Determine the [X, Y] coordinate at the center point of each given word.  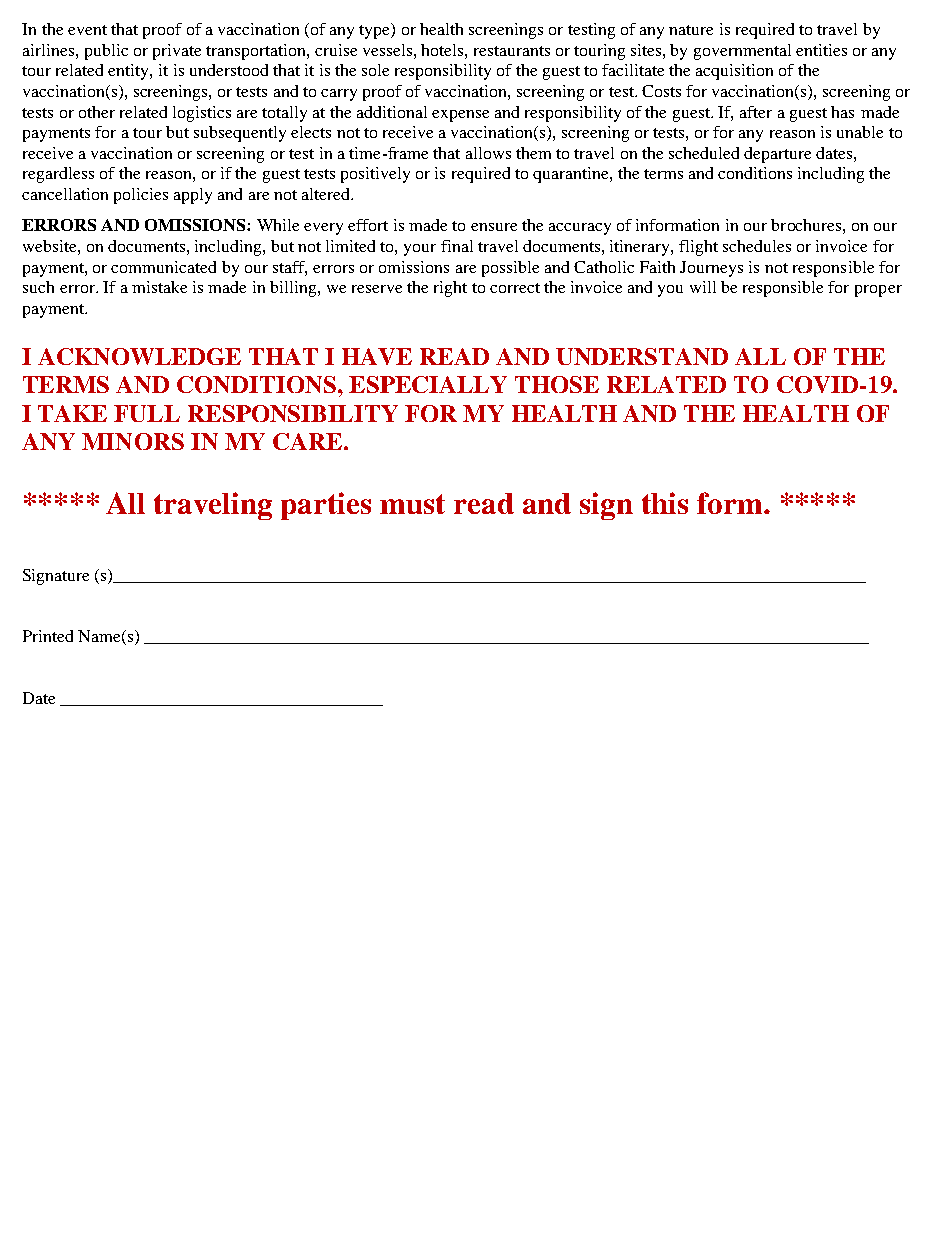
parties [326, 506]
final [457, 246]
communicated [163, 267]
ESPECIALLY [428, 384]
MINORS [133, 441]
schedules [757, 246]
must [412, 504]
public [106, 52]
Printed [48, 636]
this [665, 503]
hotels [443, 50]
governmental [742, 52]
